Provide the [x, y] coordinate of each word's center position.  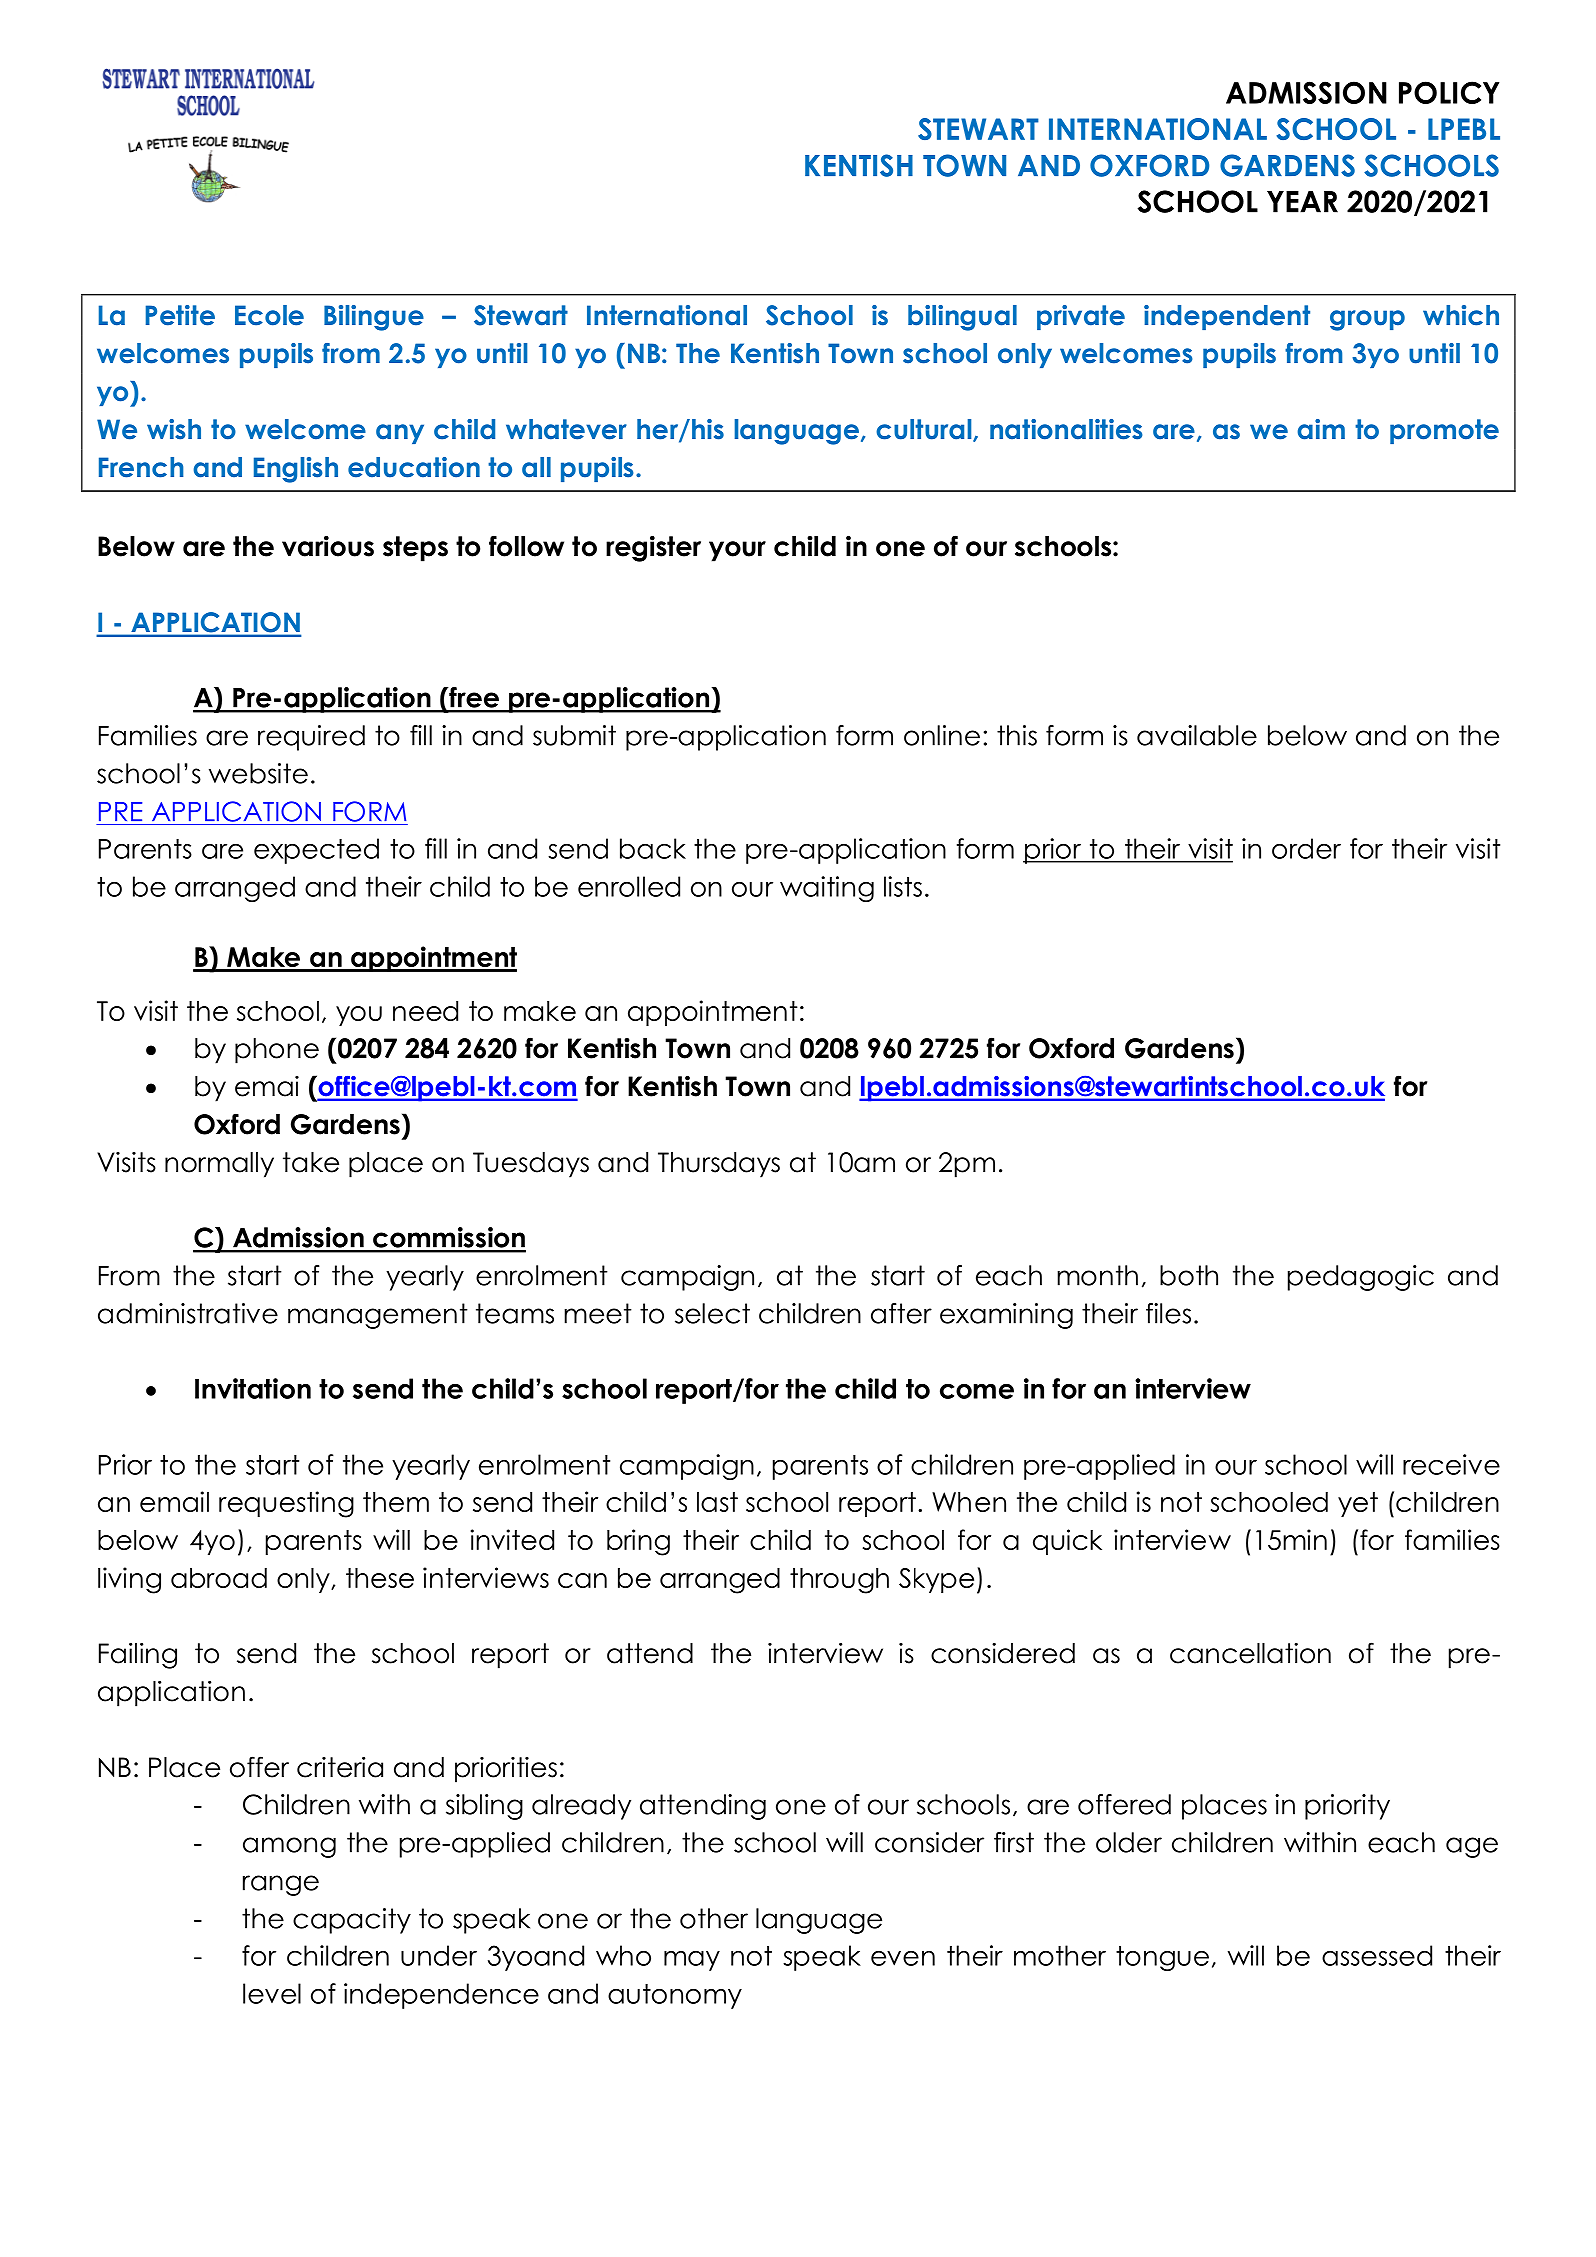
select [712, 1313]
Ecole [269, 315]
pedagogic [1361, 1278]
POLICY [1449, 92]
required [311, 738]
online [942, 735]
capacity [352, 1921]
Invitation [253, 1388]
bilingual [962, 318]
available [1197, 735]
